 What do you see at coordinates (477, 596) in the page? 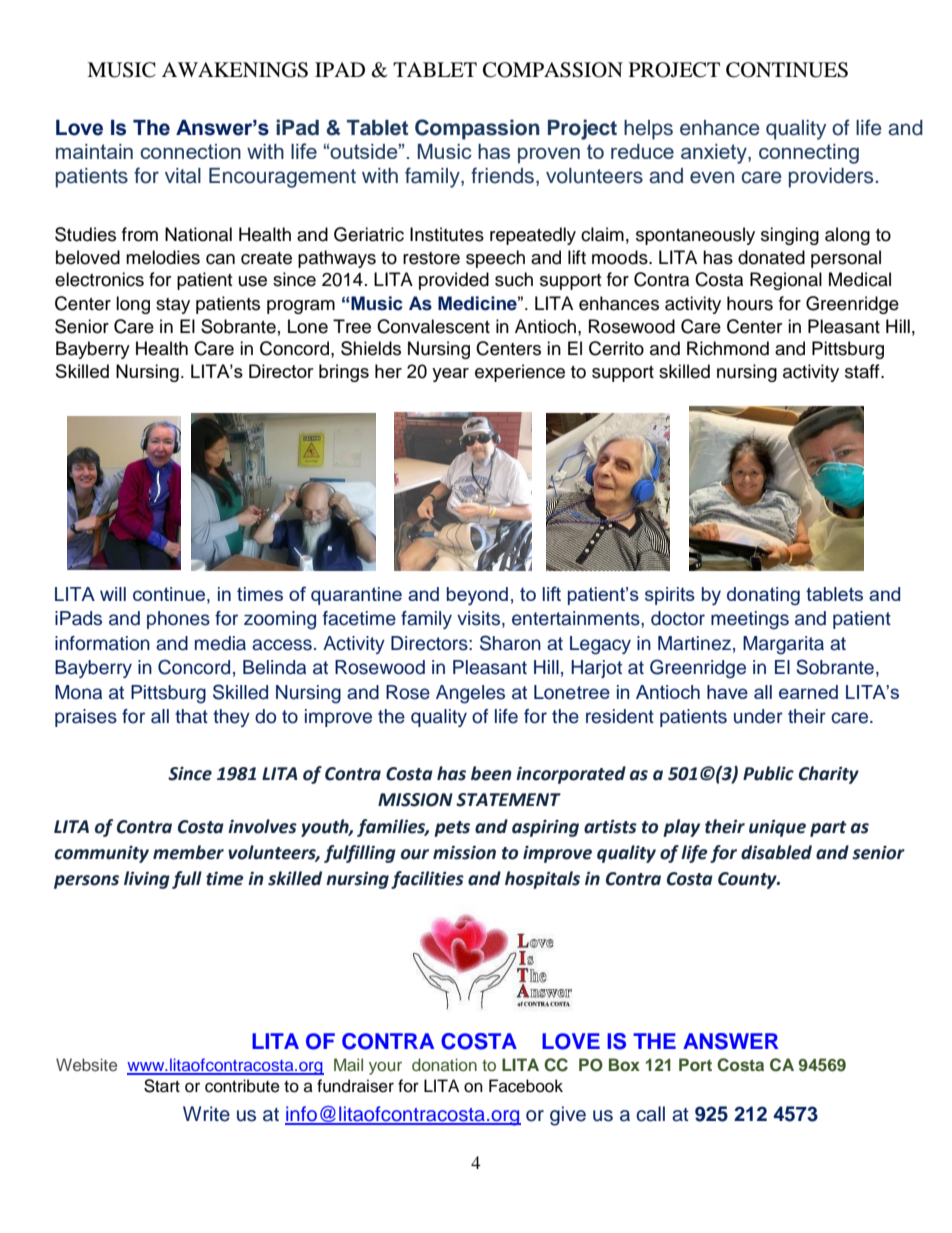
I see `beyond` at bounding box center [477, 596].
